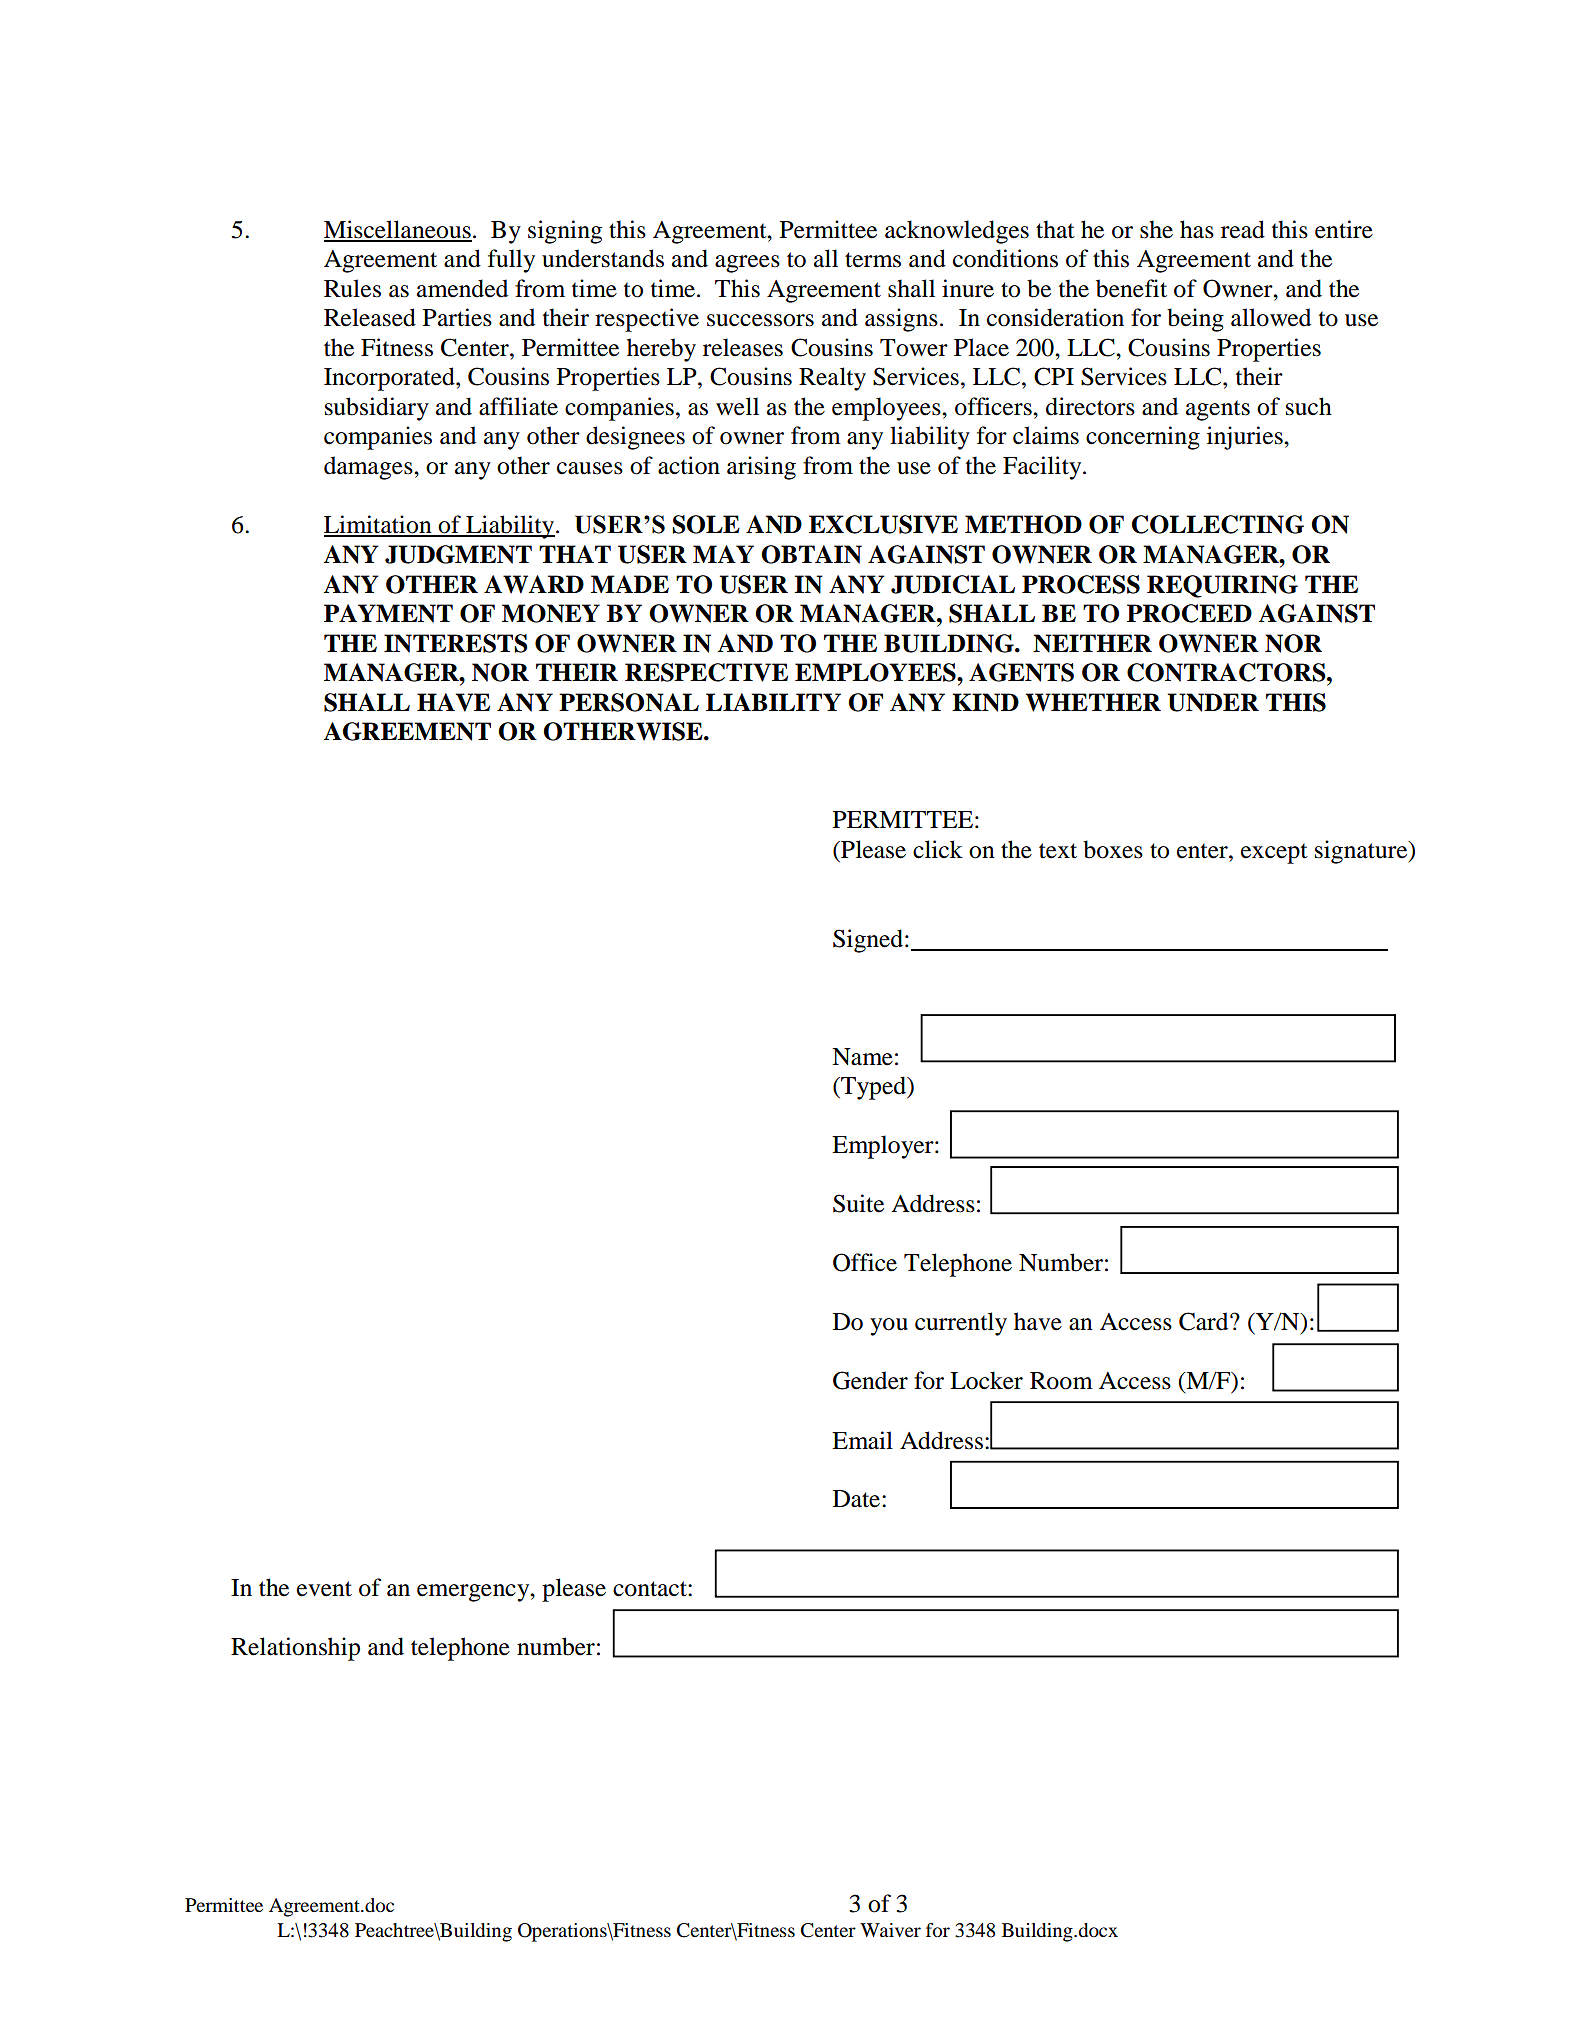  Describe the element at coordinates (1205, 1321) in the image. I see `Card` at that location.
